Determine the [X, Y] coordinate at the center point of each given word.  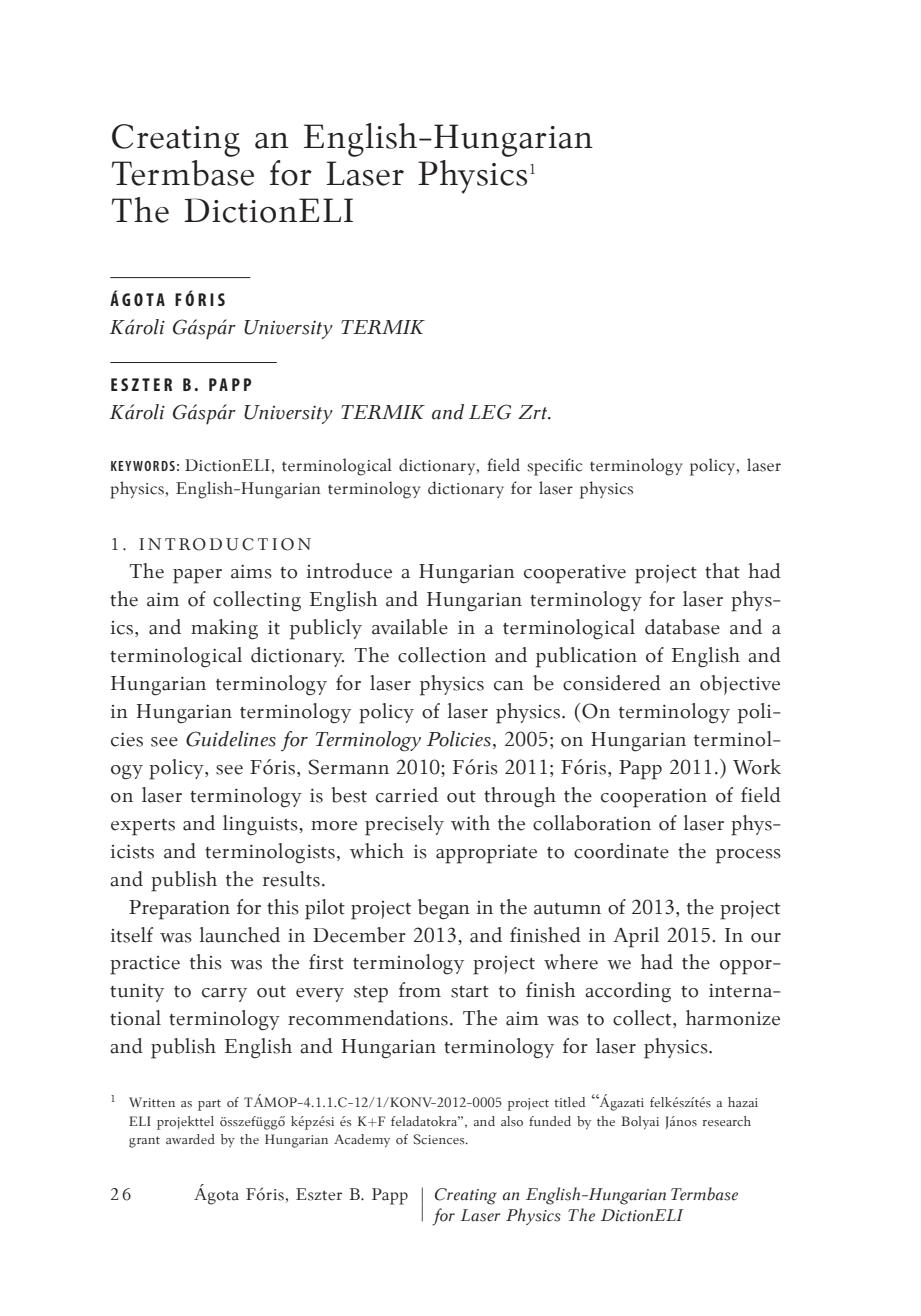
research [726, 1121]
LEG [490, 412]
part [209, 1105]
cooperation [654, 798]
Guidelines [231, 739]
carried [407, 795]
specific [555, 467]
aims [251, 572]
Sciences [440, 1139]
